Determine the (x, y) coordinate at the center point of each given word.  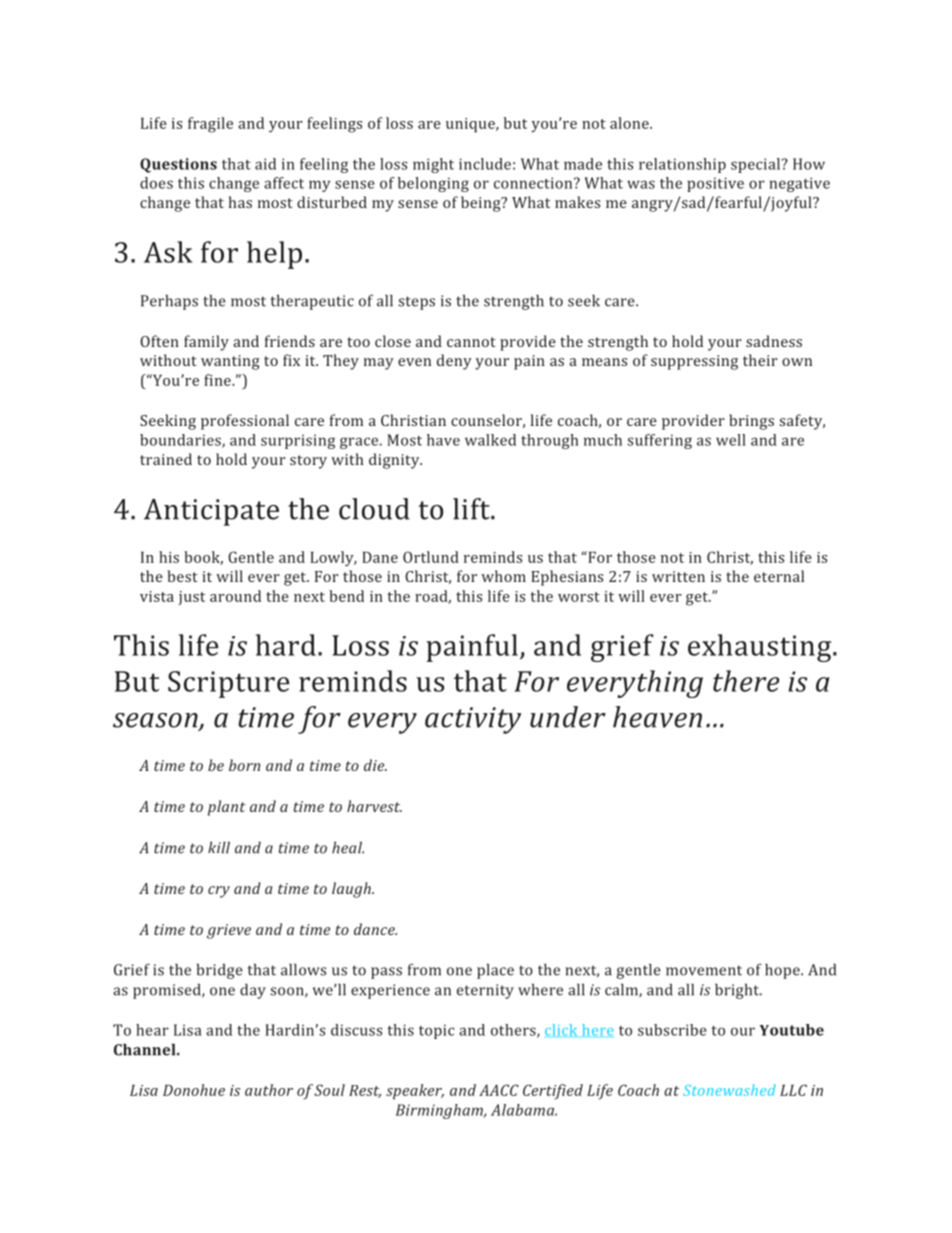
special (756, 165)
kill (219, 847)
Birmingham (440, 1111)
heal (348, 847)
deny (454, 362)
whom (503, 576)
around (235, 596)
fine (218, 380)
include (485, 164)
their (760, 360)
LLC (793, 1090)
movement (704, 970)
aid (265, 164)
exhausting (761, 648)
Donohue (194, 1090)
